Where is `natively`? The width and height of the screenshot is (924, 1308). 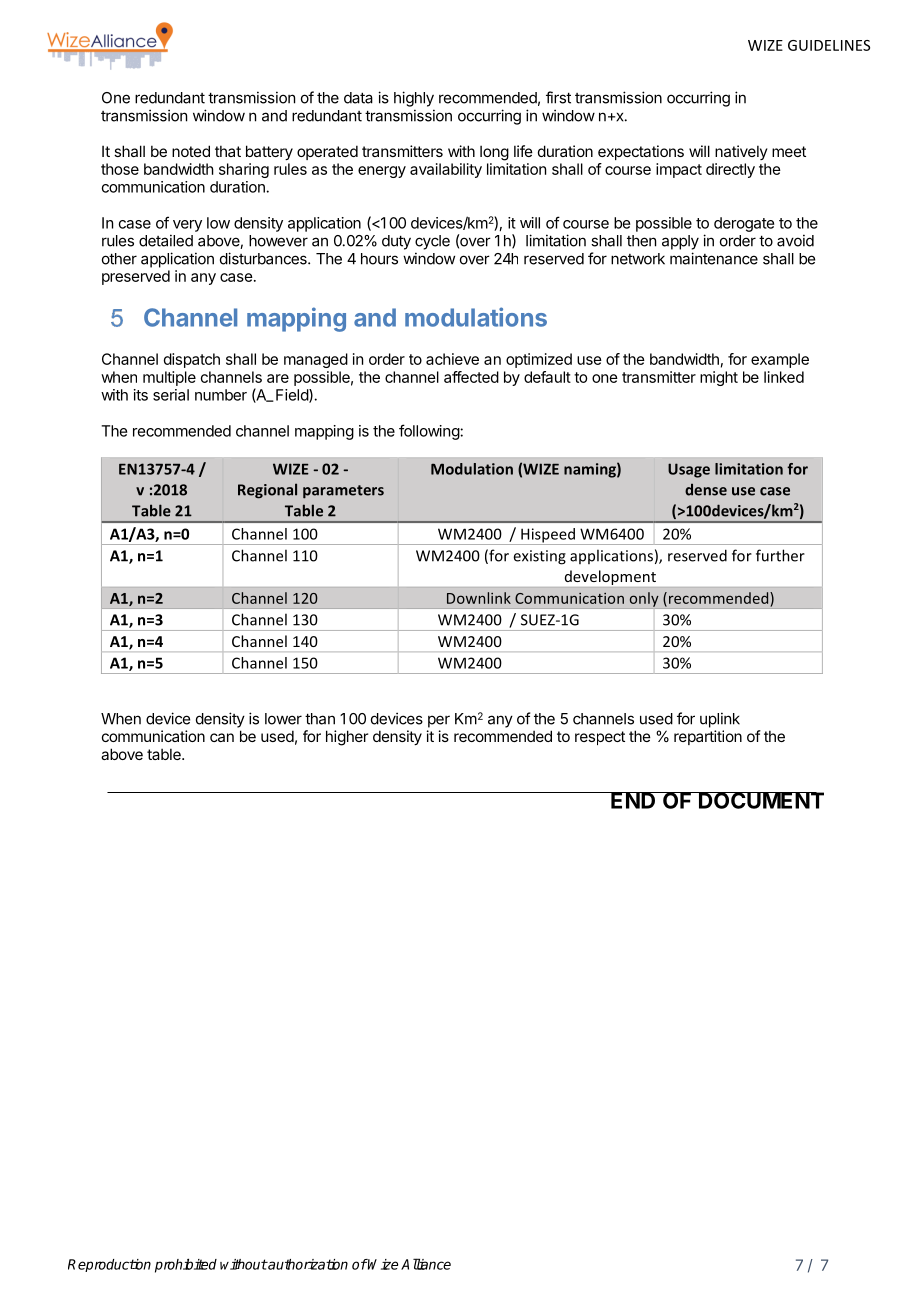 natively is located at coordinates (741, 152).
